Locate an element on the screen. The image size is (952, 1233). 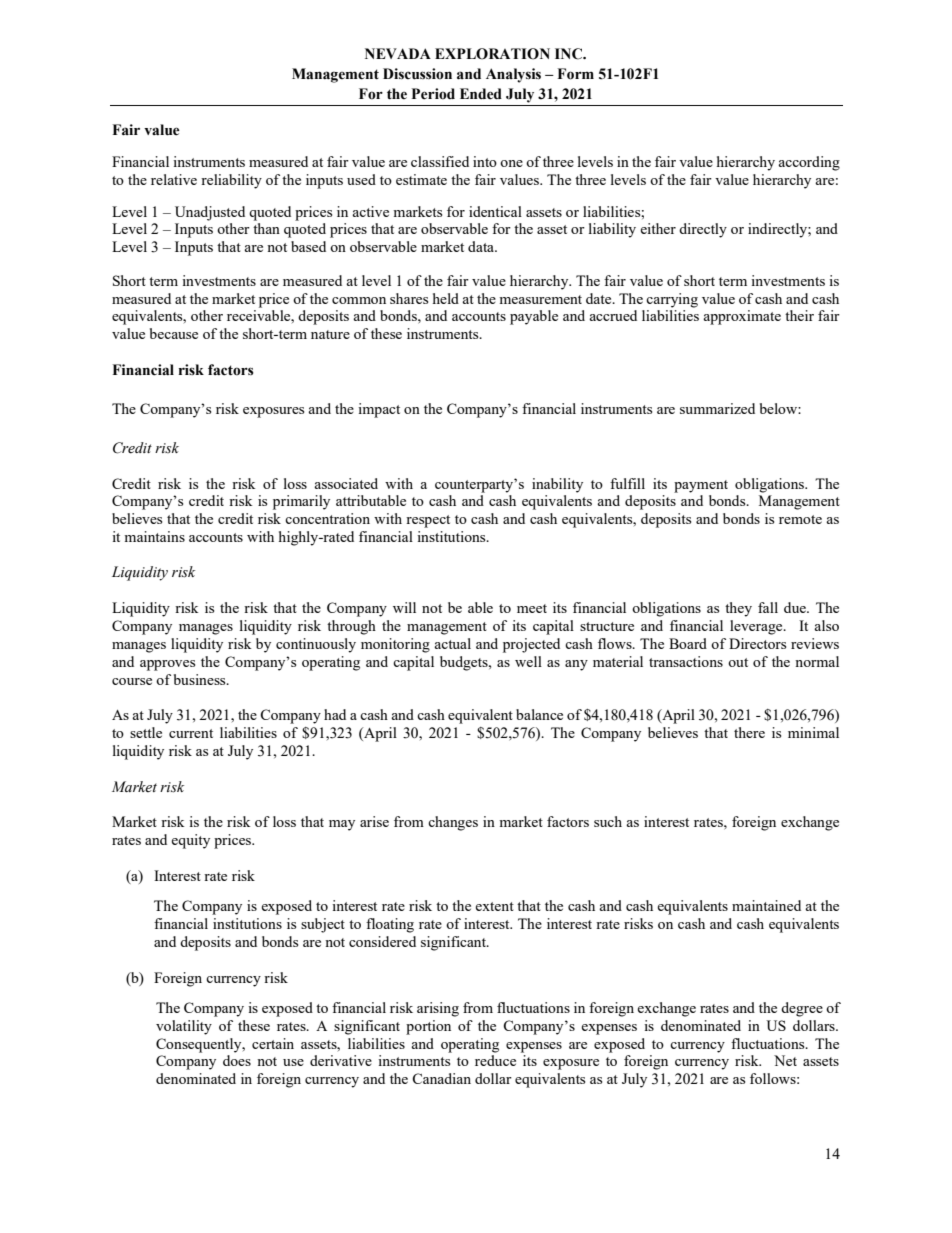
there is located at coordinates (749, 732).
